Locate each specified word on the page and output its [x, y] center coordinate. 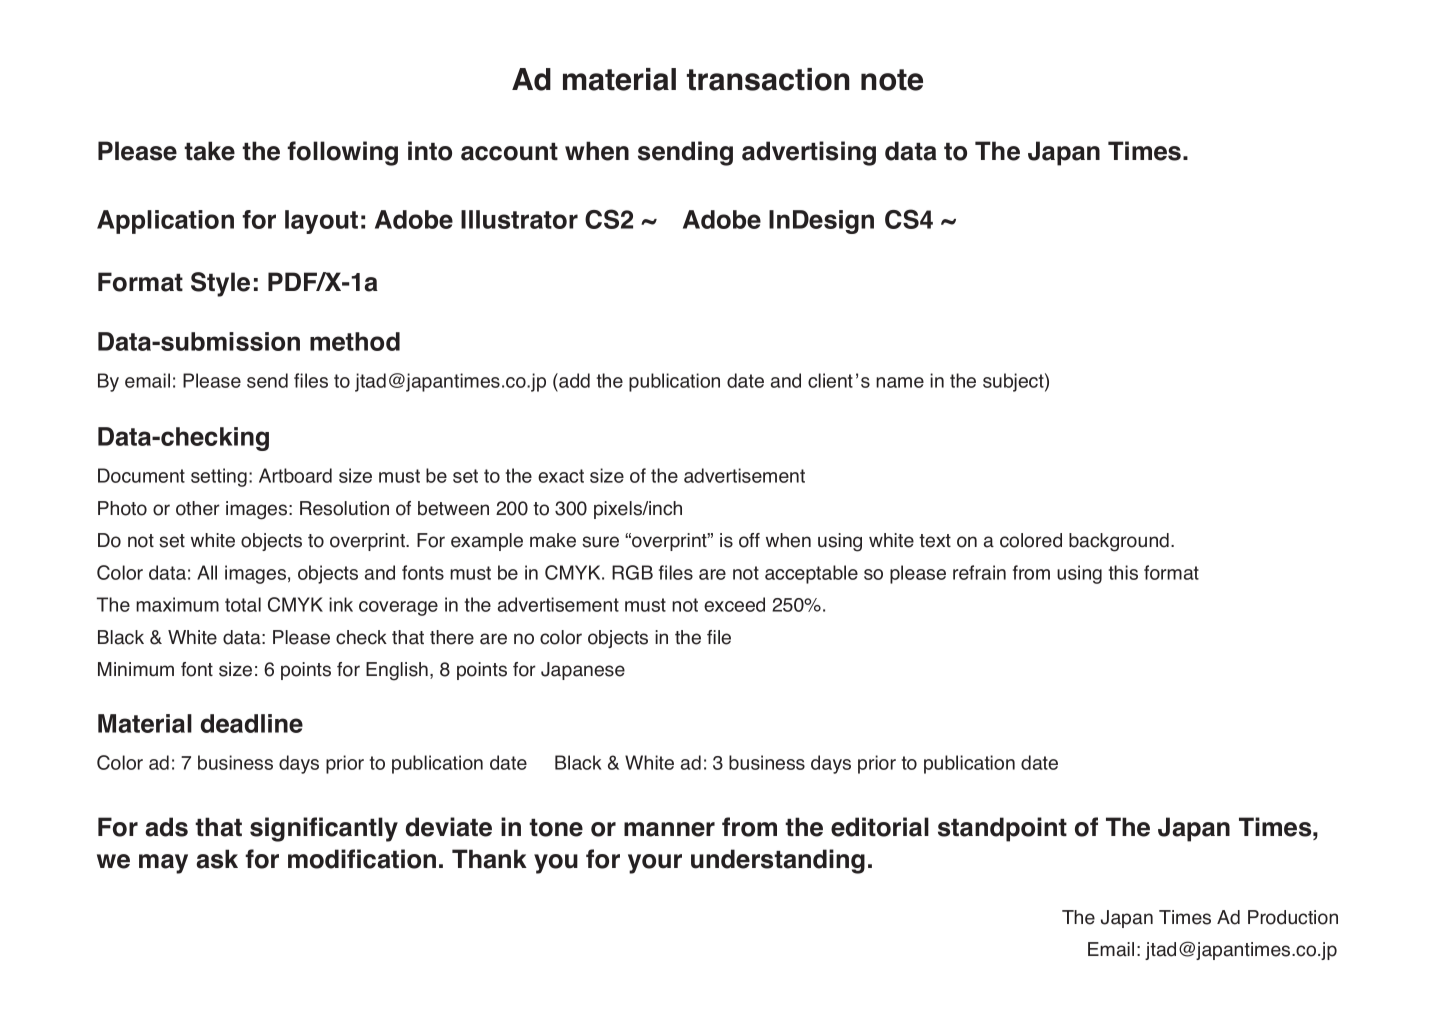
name [900, 382]
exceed [734, 604]
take [209, 151]
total [243, 604]
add [573, 382]
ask [217, 859]
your [655, 864]
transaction [768, 79]
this [1123, 572]
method [355, 341]
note [892, 80]
